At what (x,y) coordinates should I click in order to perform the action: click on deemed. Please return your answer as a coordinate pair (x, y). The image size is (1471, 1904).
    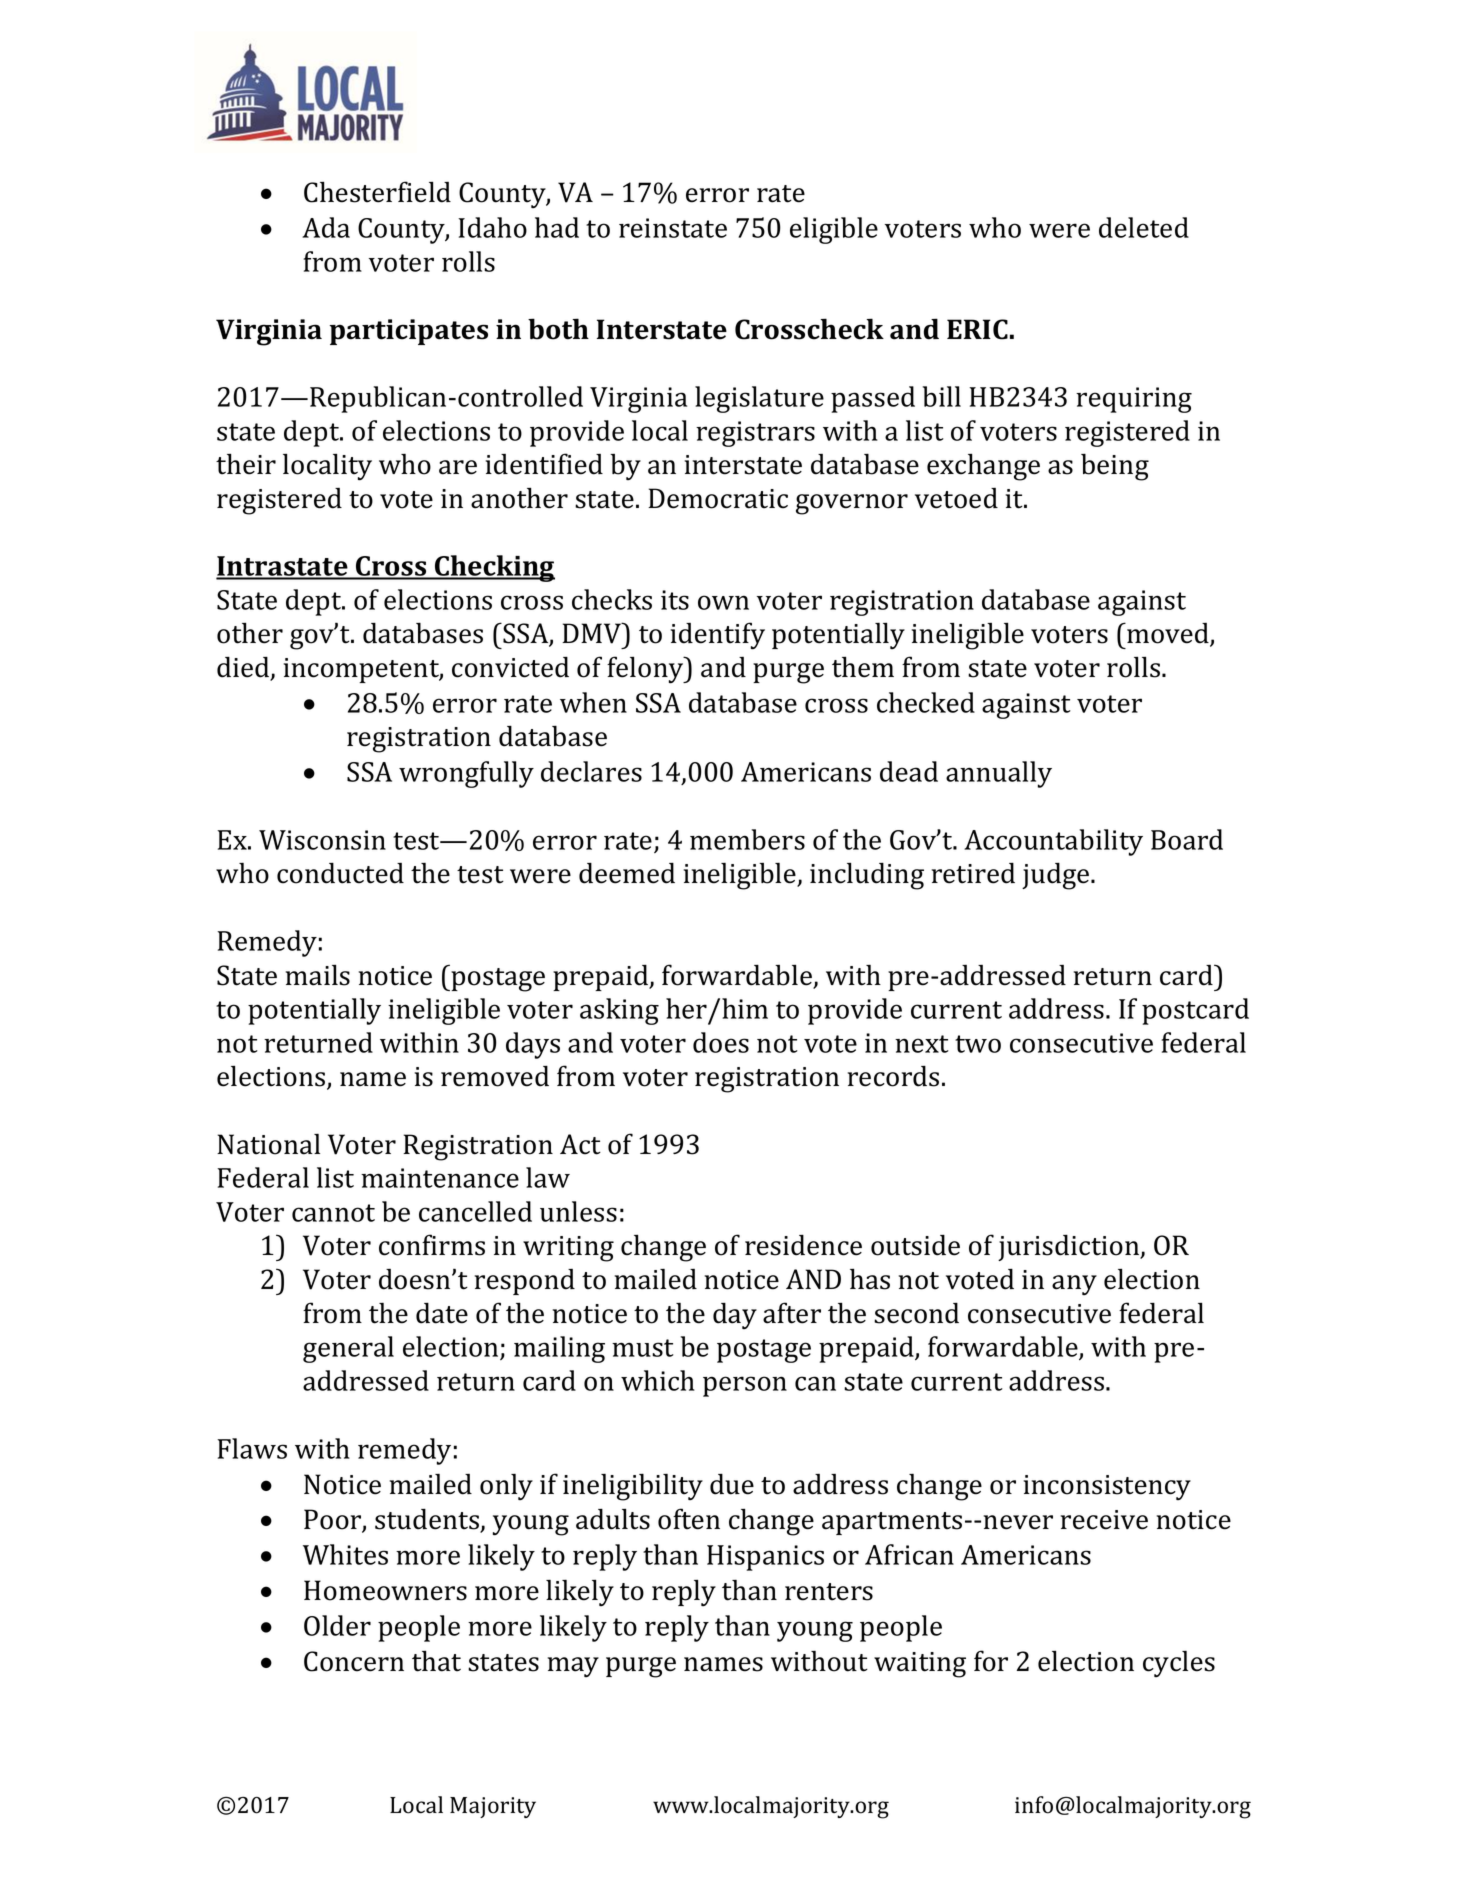
    Looking at the image, I should click on (627, 873).
